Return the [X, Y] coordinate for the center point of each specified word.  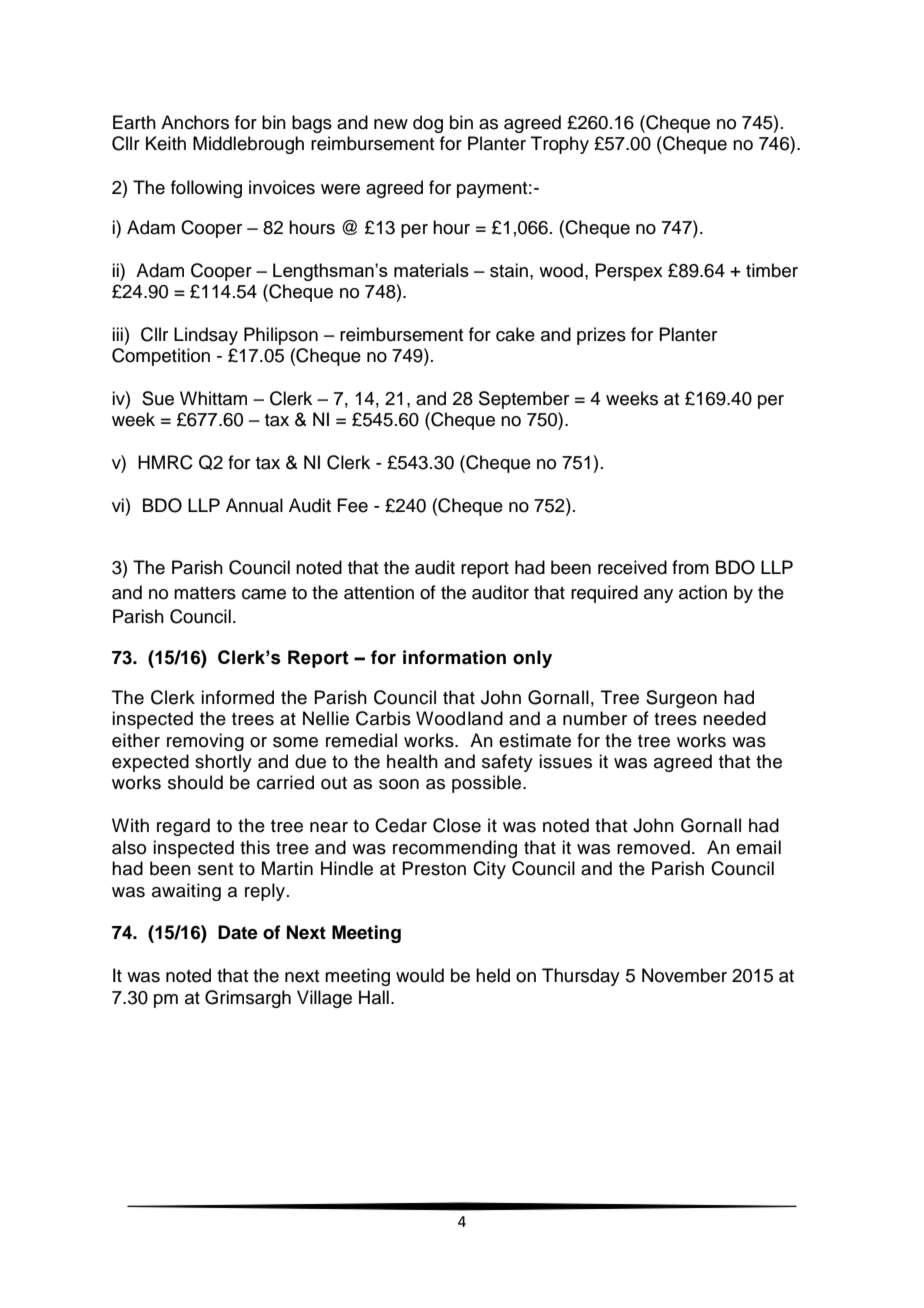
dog [428, 124]
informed [237, 697]
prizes [601, 336]
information [454, 657]
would [420, 975]
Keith [166, 143]
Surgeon [681, 699]
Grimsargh [248, 999]
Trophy [560, 145]
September [524, 400]
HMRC [165, 462]
